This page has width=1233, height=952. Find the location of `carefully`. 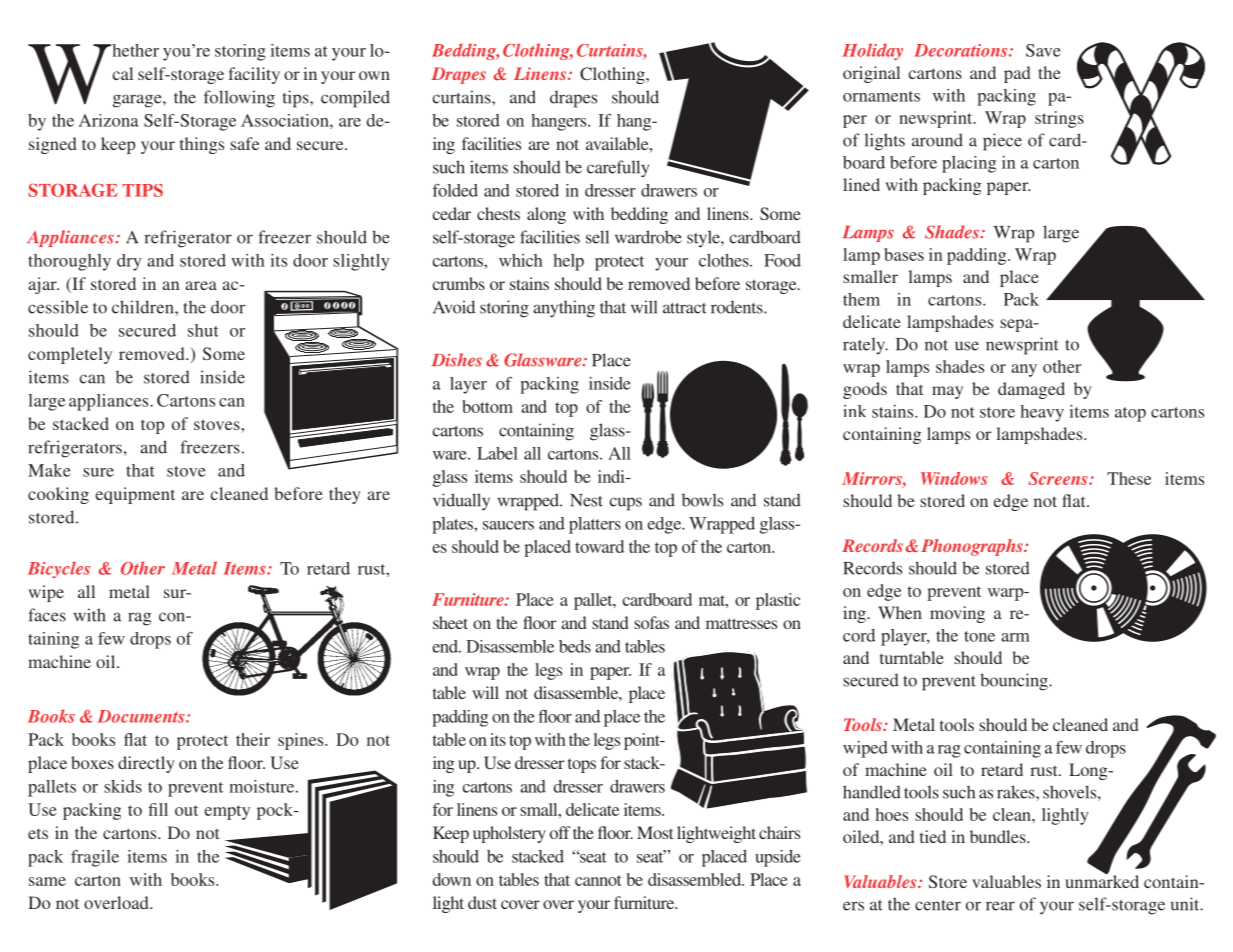

carefully is located at coordinates (618, 169).
